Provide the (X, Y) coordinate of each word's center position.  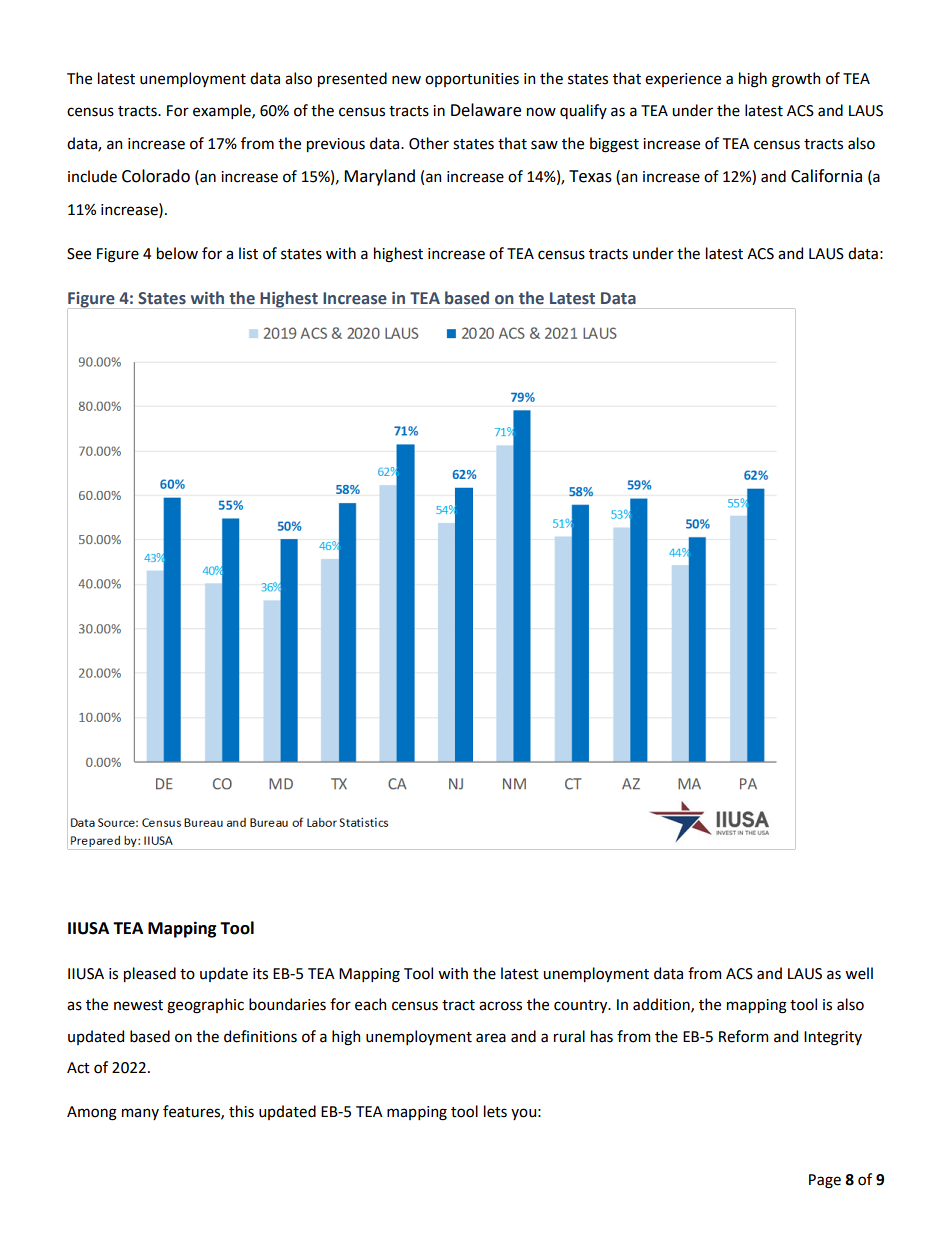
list (248, 253)
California (826, 176)
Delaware (486, 110)
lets (495, 1111)
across (500, 1006)
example (223, 111)
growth (796, 80)
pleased (150, 974)
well (859, 973)
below (177, 253)
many (140, 1114)
